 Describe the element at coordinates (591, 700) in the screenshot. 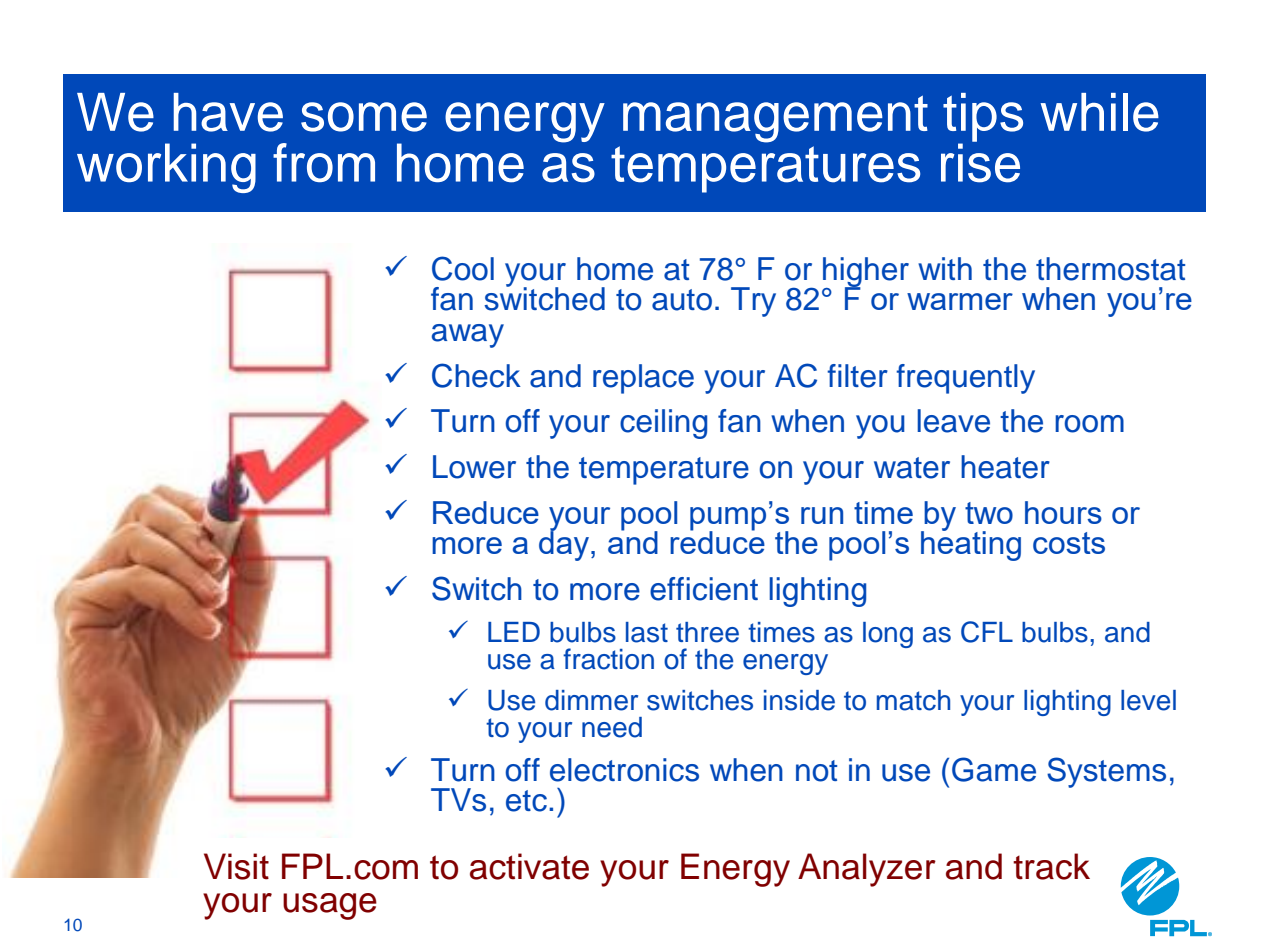

I see `dimmer` at that location.
